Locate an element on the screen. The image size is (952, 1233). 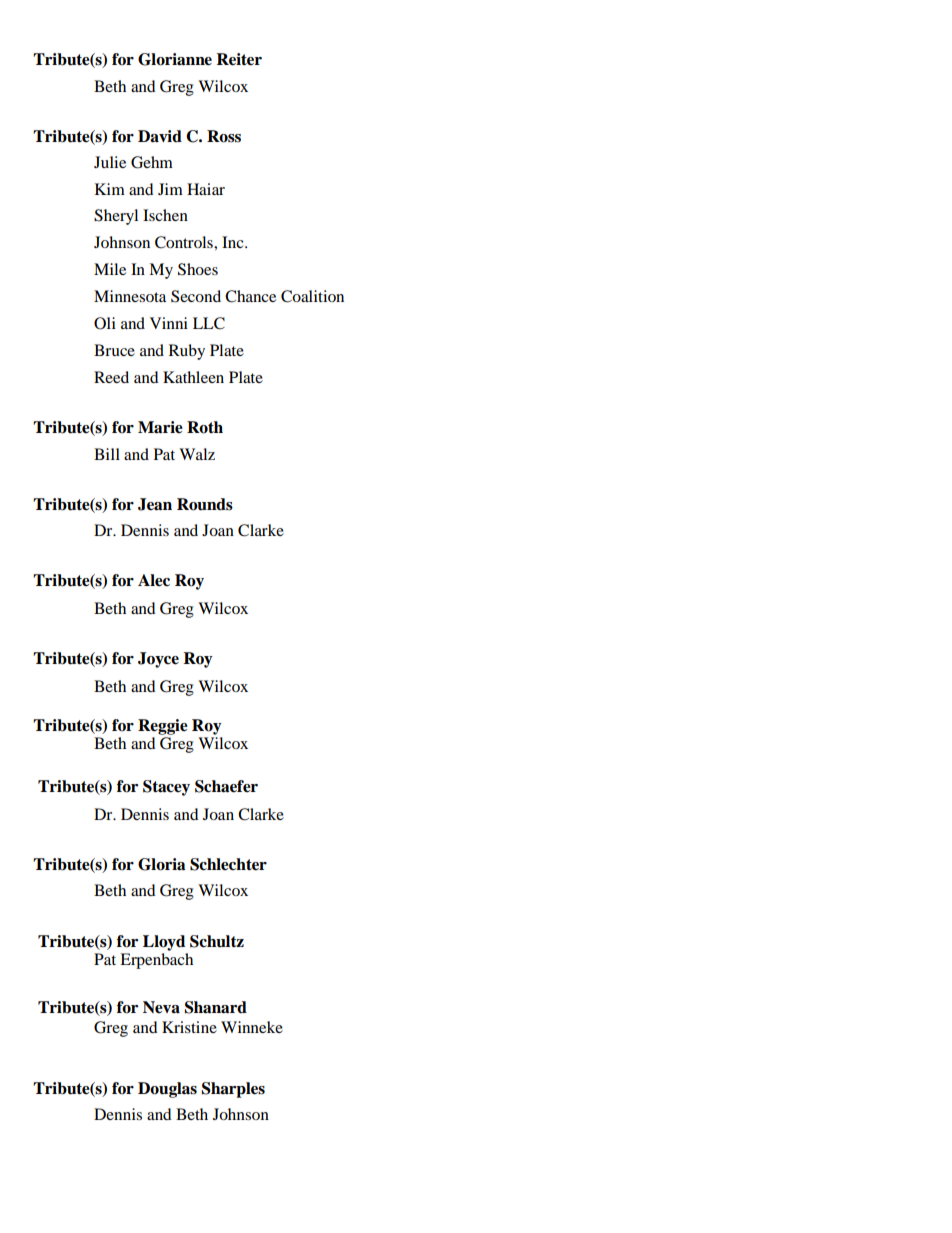
Reed is located at coordinates (111, 377).
